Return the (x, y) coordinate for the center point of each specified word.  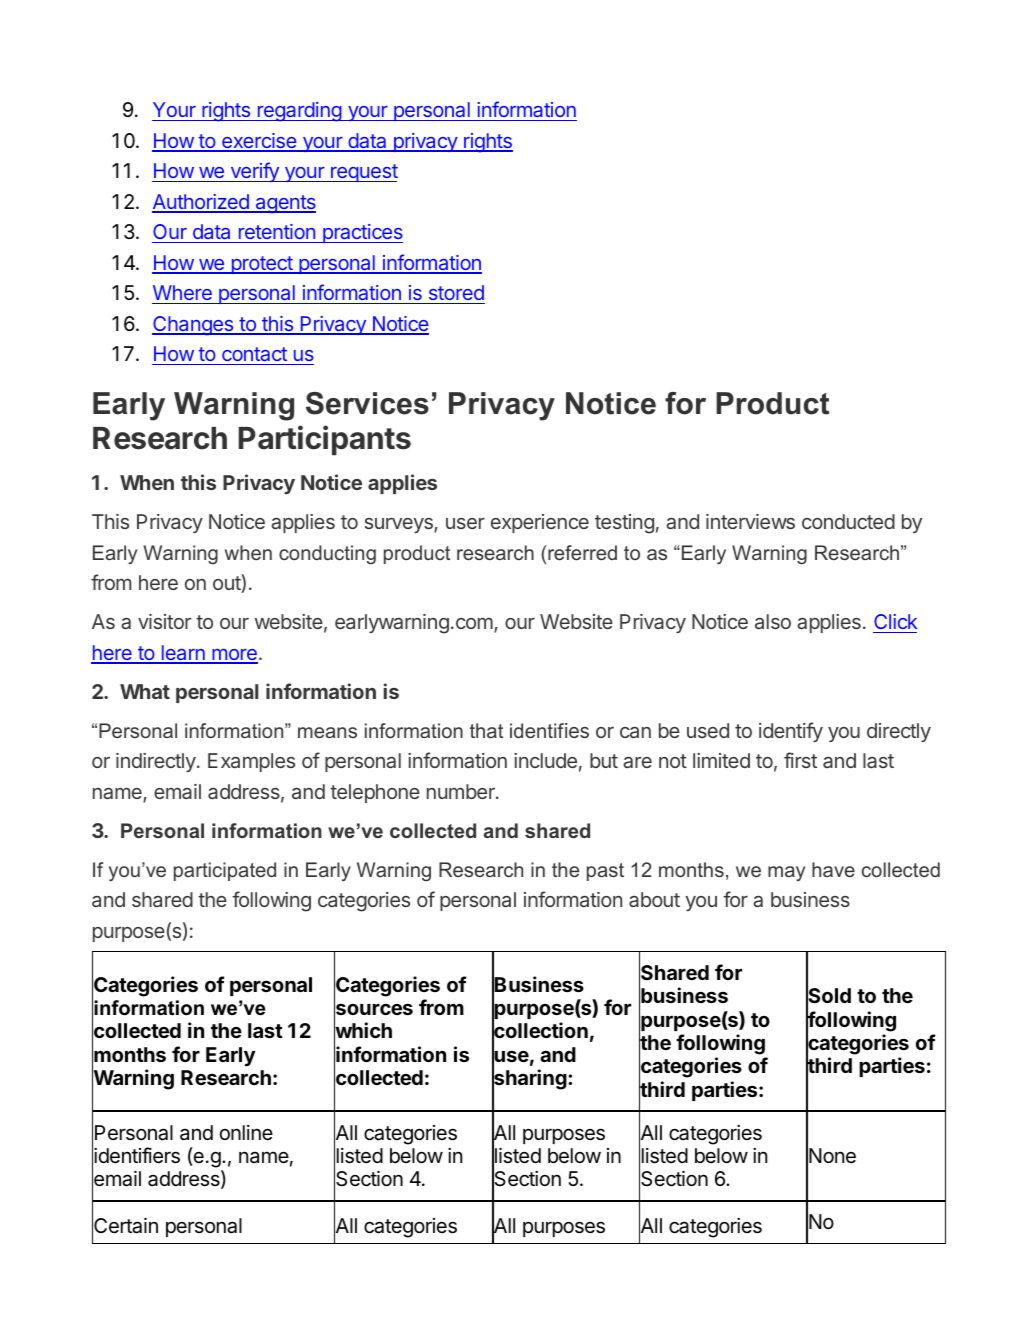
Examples (251, 762)
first (800, 760)
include (545, 760)
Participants (325, 440)
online (246, 1132)
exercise (259, 142)
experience (540, 523)
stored (456, 292)
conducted (848, 521)
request (363, 173)
